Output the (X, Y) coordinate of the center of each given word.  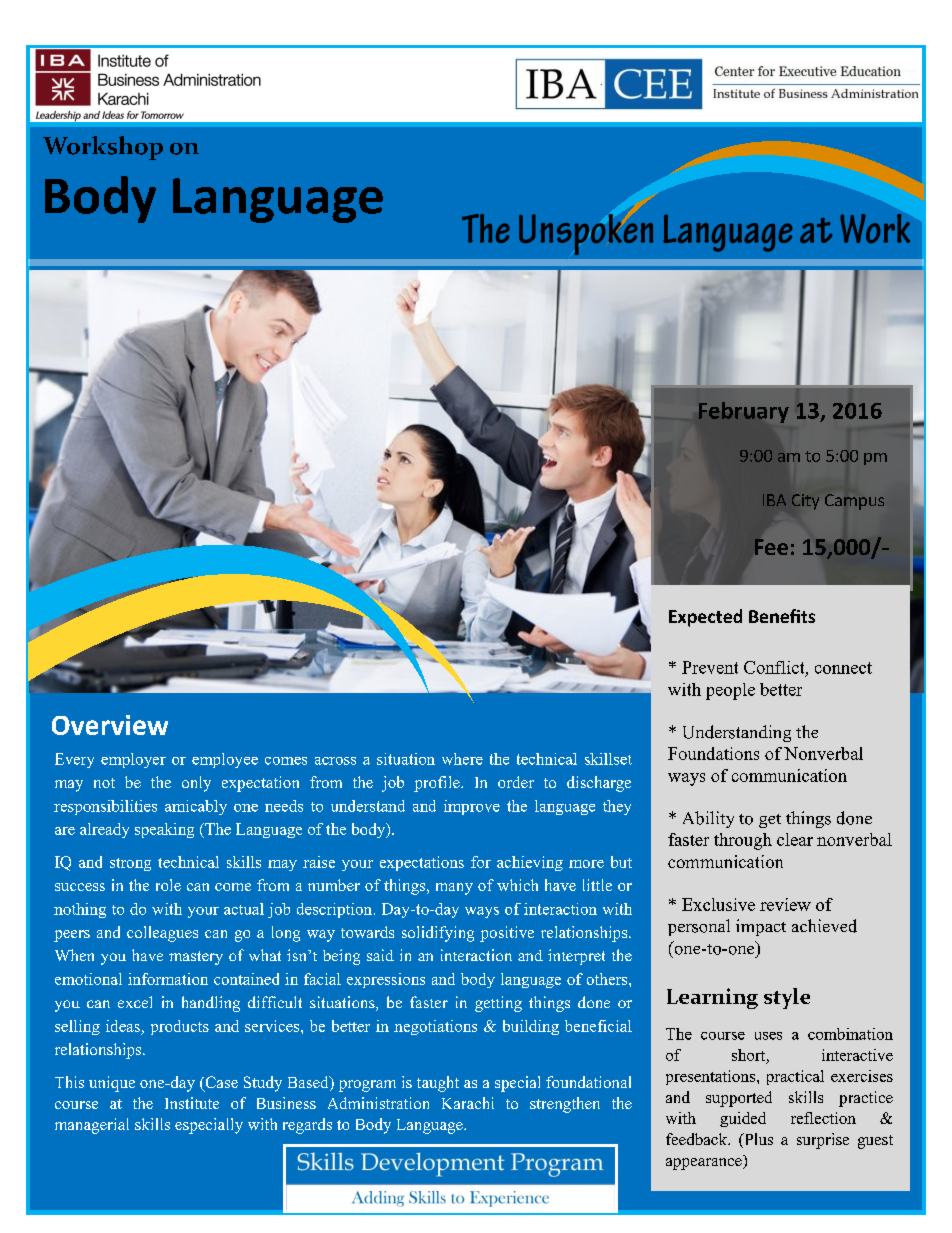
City (805, 502)
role (168, 885)
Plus (757, 1140)
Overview (110, 725)
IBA (774, 500)
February (744, 412)
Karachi (468, 1103)
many (454, 889)
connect (843, 668)
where (462, 759)
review (785, 904)
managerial (92, 1126)
